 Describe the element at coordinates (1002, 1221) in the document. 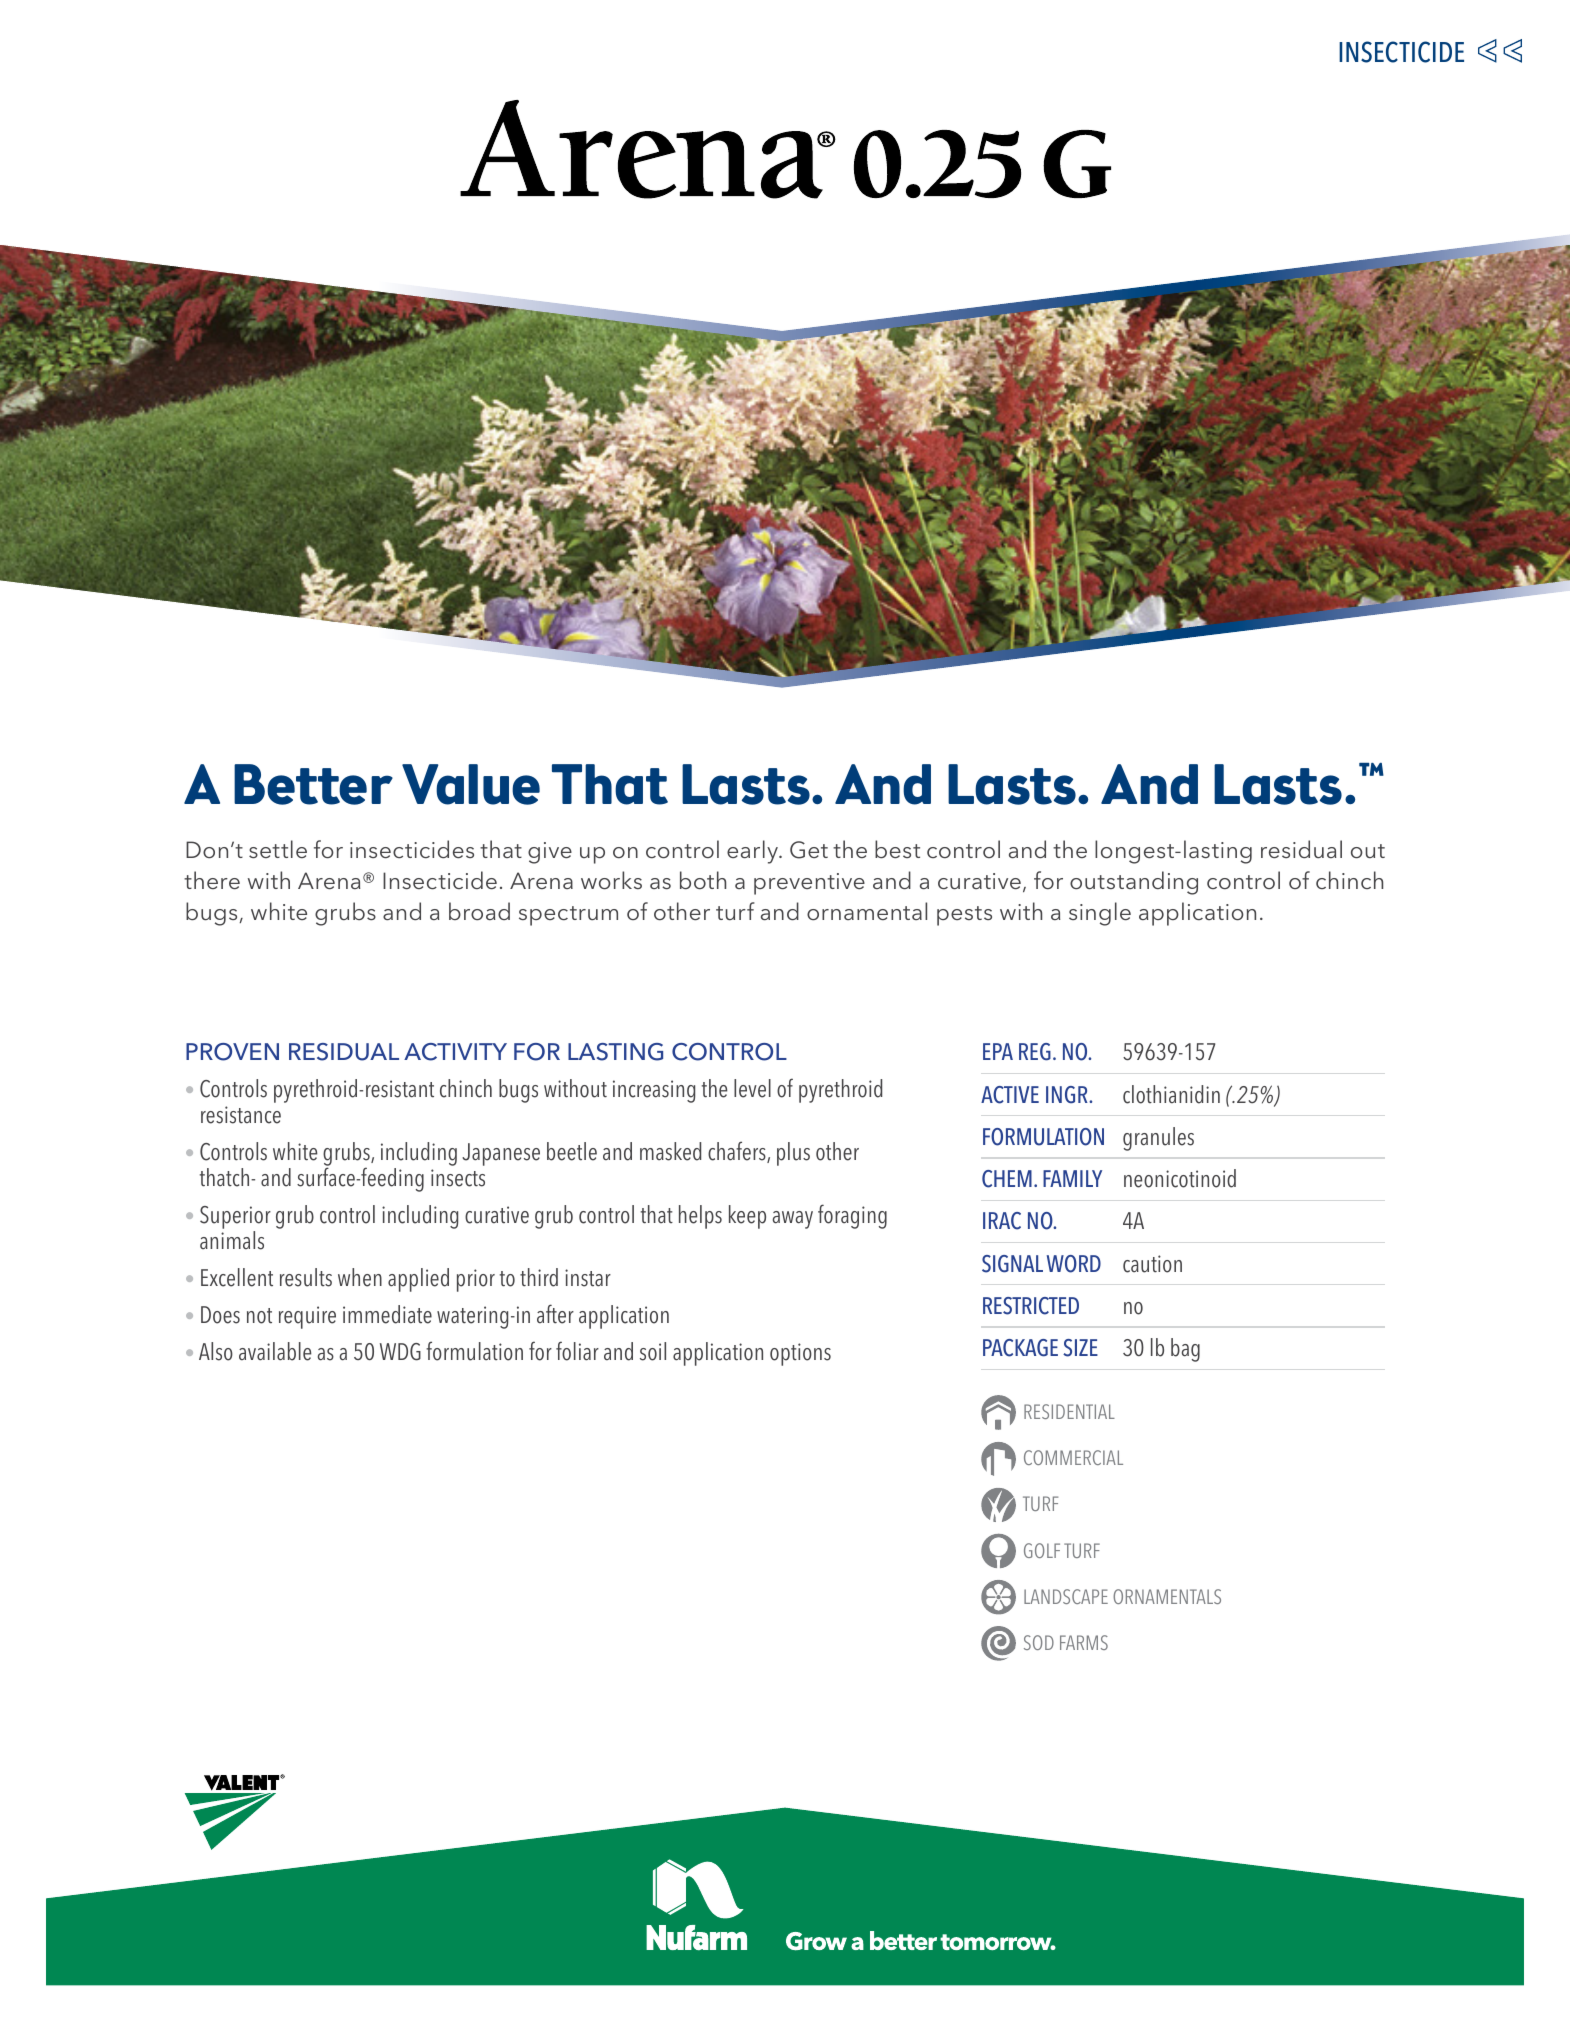

I see `IRAC` at that location.
